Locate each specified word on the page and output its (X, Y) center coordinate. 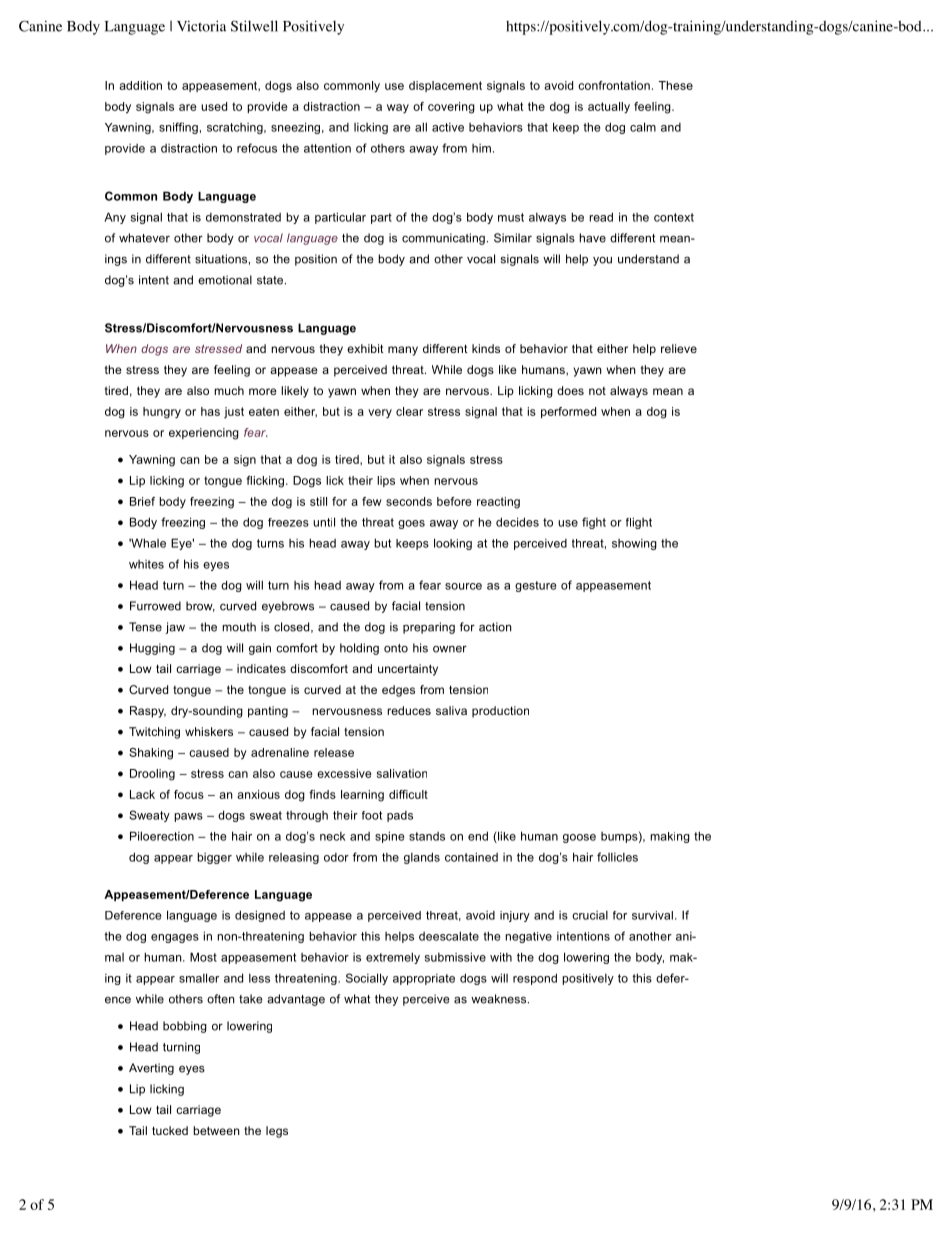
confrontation (614, 85)
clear (409, 411)
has (210, 411)
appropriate (424, 979)
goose (579, 838)
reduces (409, 710)
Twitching (154, 733)
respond (535, 979)
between (216, 1130)
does (570, 390)
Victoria (201, 26)
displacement (445, 86)
